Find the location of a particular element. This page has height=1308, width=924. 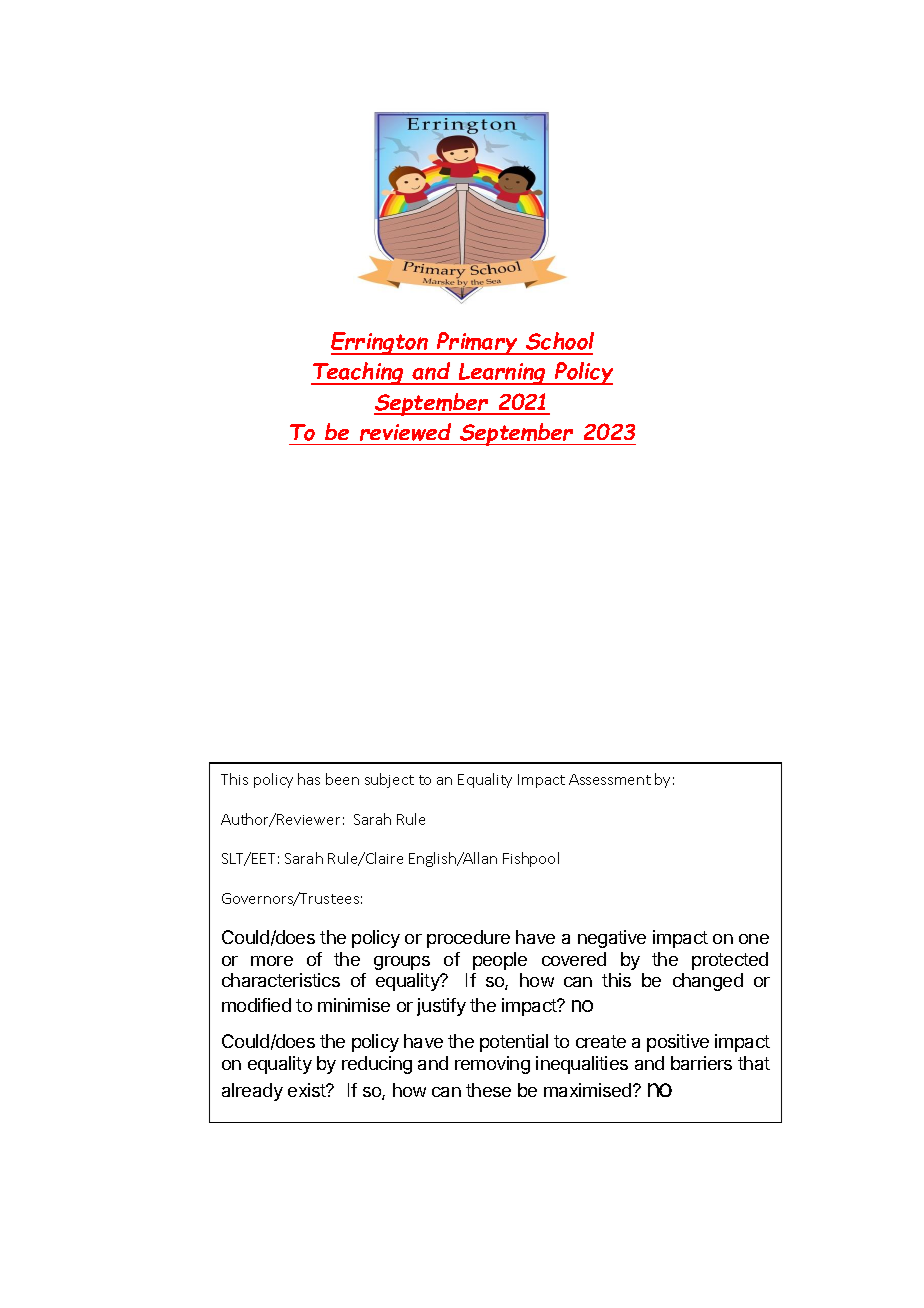

Learning is located at coordinates (502, 374).
